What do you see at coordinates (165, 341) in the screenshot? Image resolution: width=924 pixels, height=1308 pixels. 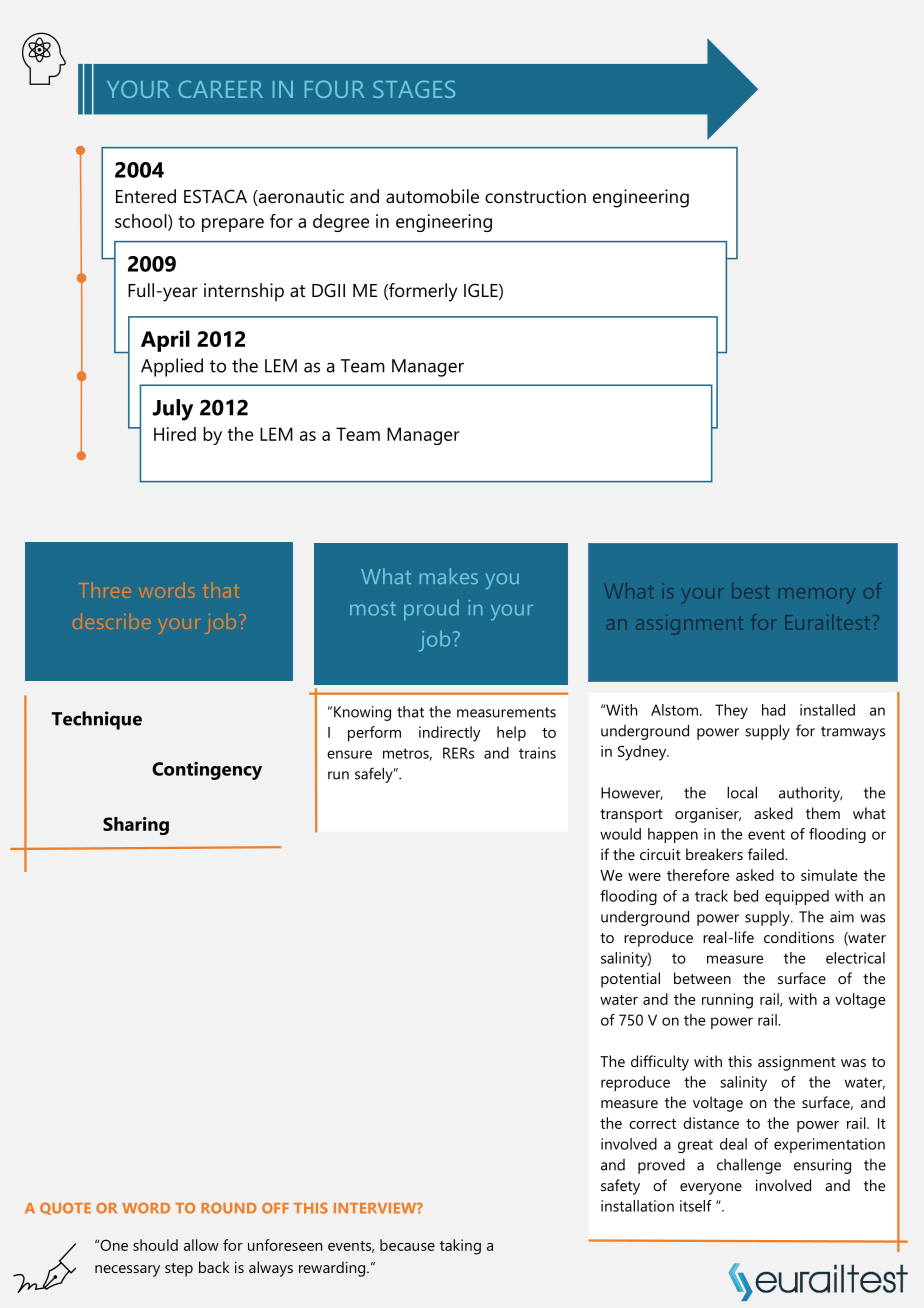 I see `April` at bounding box center [165, 341].
